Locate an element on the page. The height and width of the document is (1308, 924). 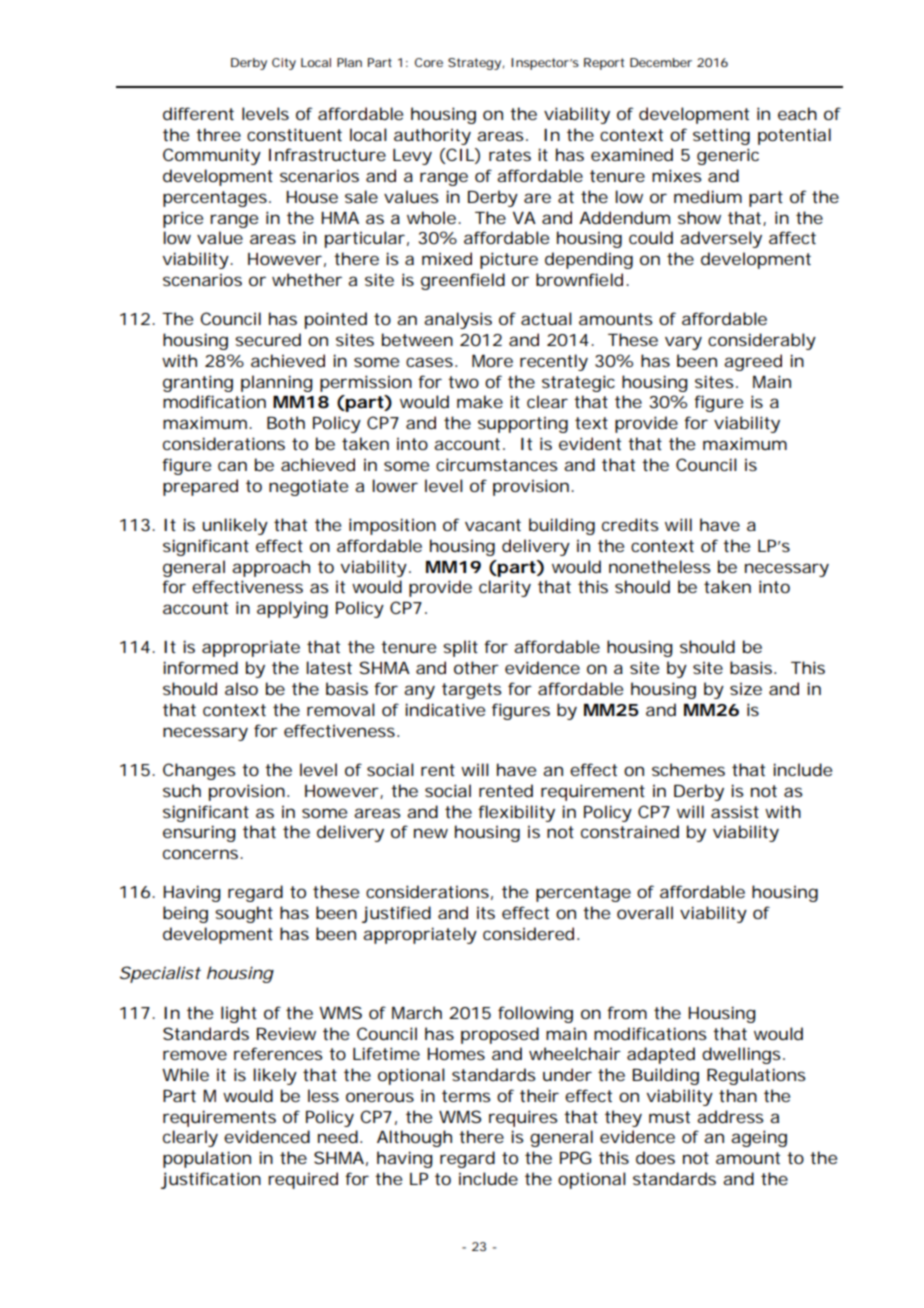
Strategy is located at coordinates (474, 64).
